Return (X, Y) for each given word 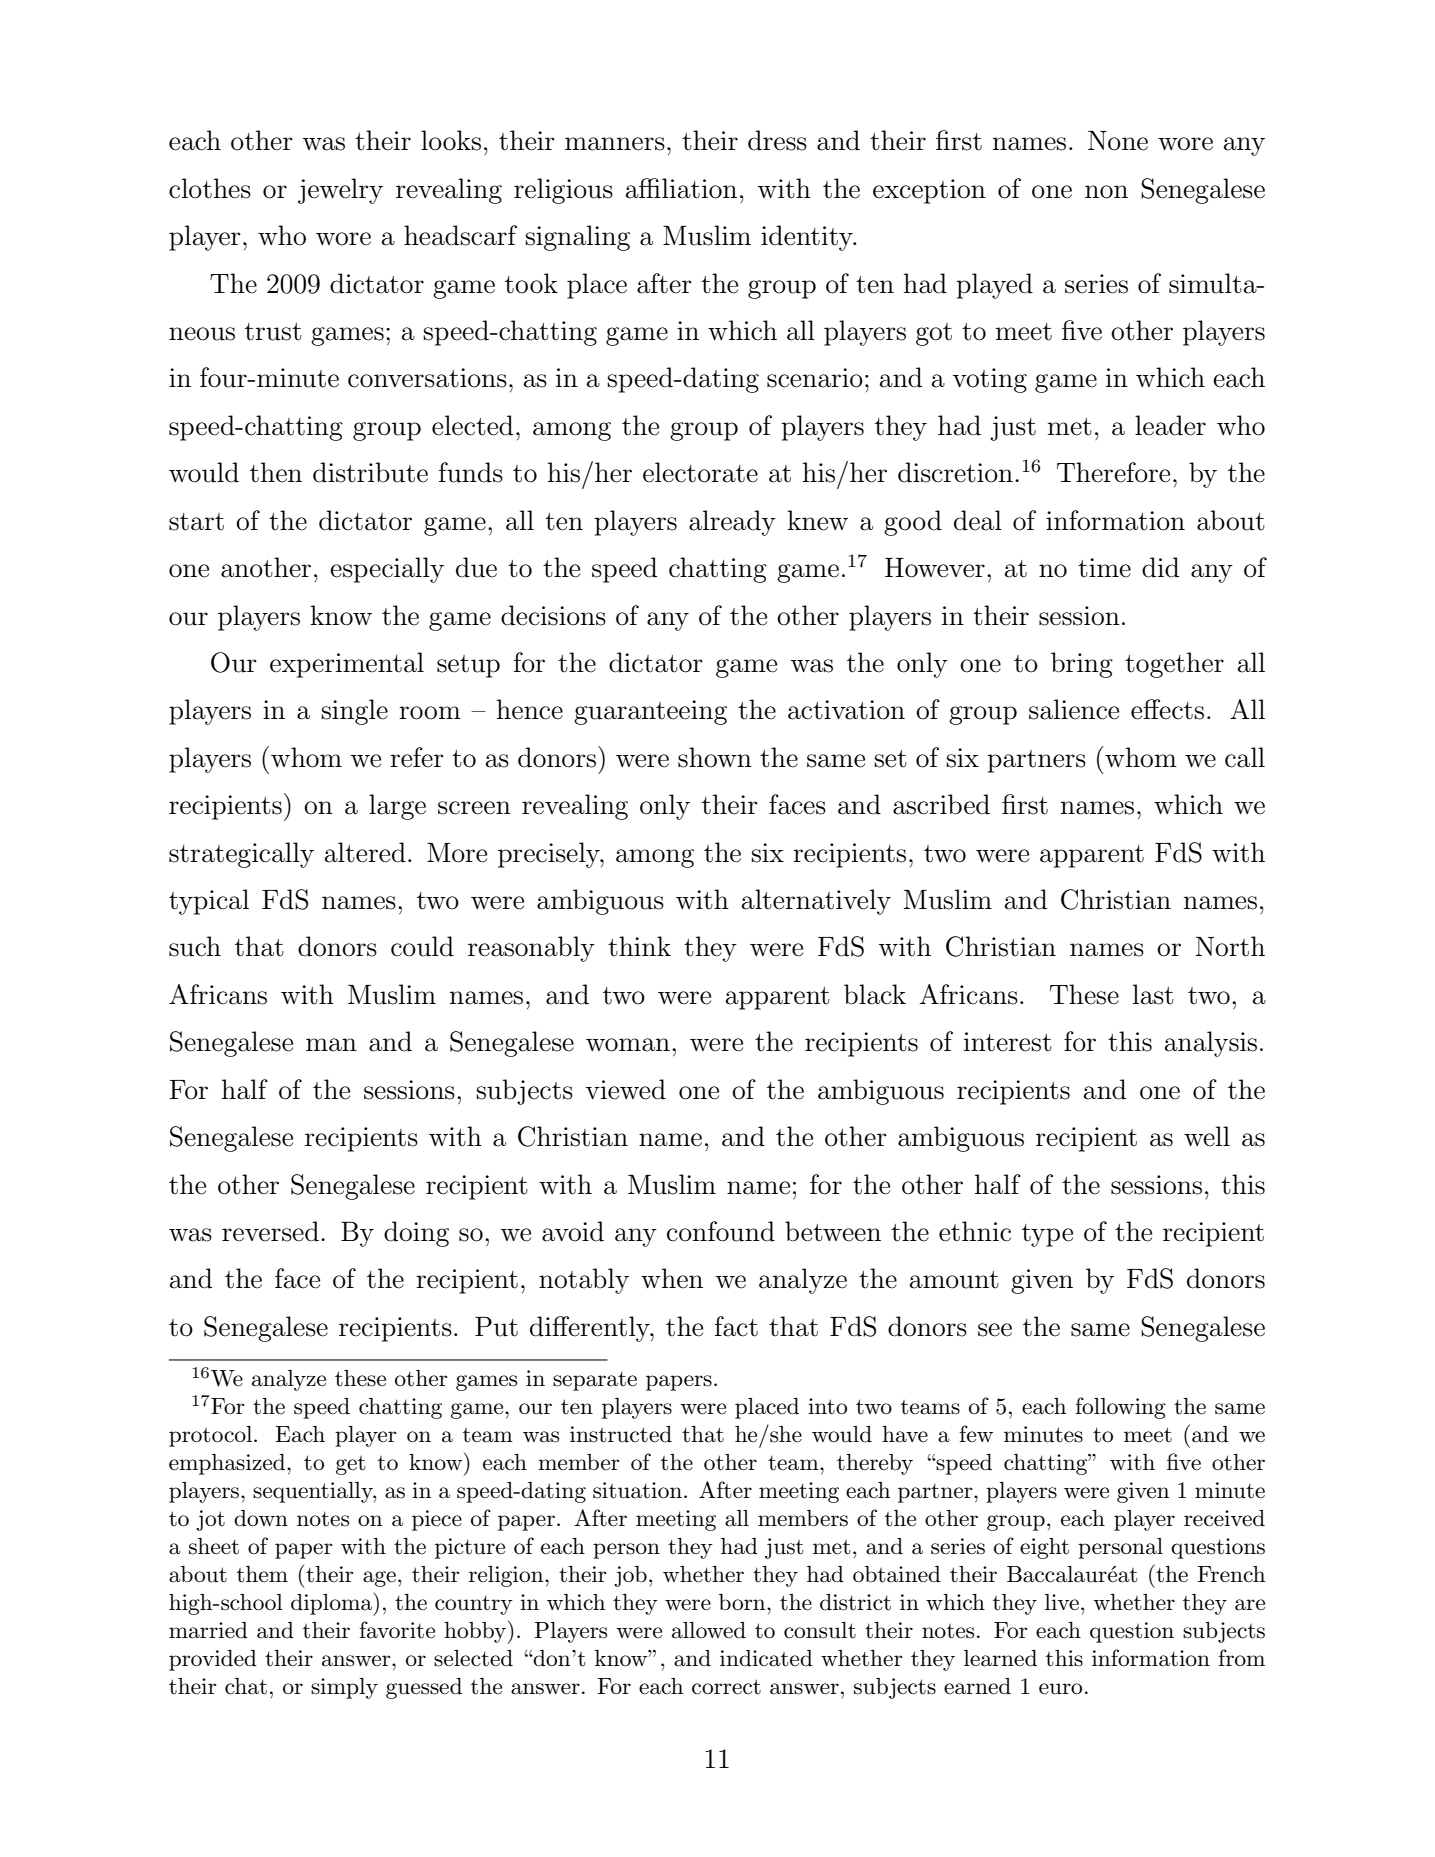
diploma (332, 1604)
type (1047, 1235)
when (672, 1278)
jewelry (340, 191)
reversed (270, 1231)
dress (777, 140)
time (1104, 568)
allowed (709, 1630)
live (1062, 1602)
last (1153, 994)
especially (387, 570)
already (732, 523)
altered (365, 852)
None (1118, 141)
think (639, 946)
